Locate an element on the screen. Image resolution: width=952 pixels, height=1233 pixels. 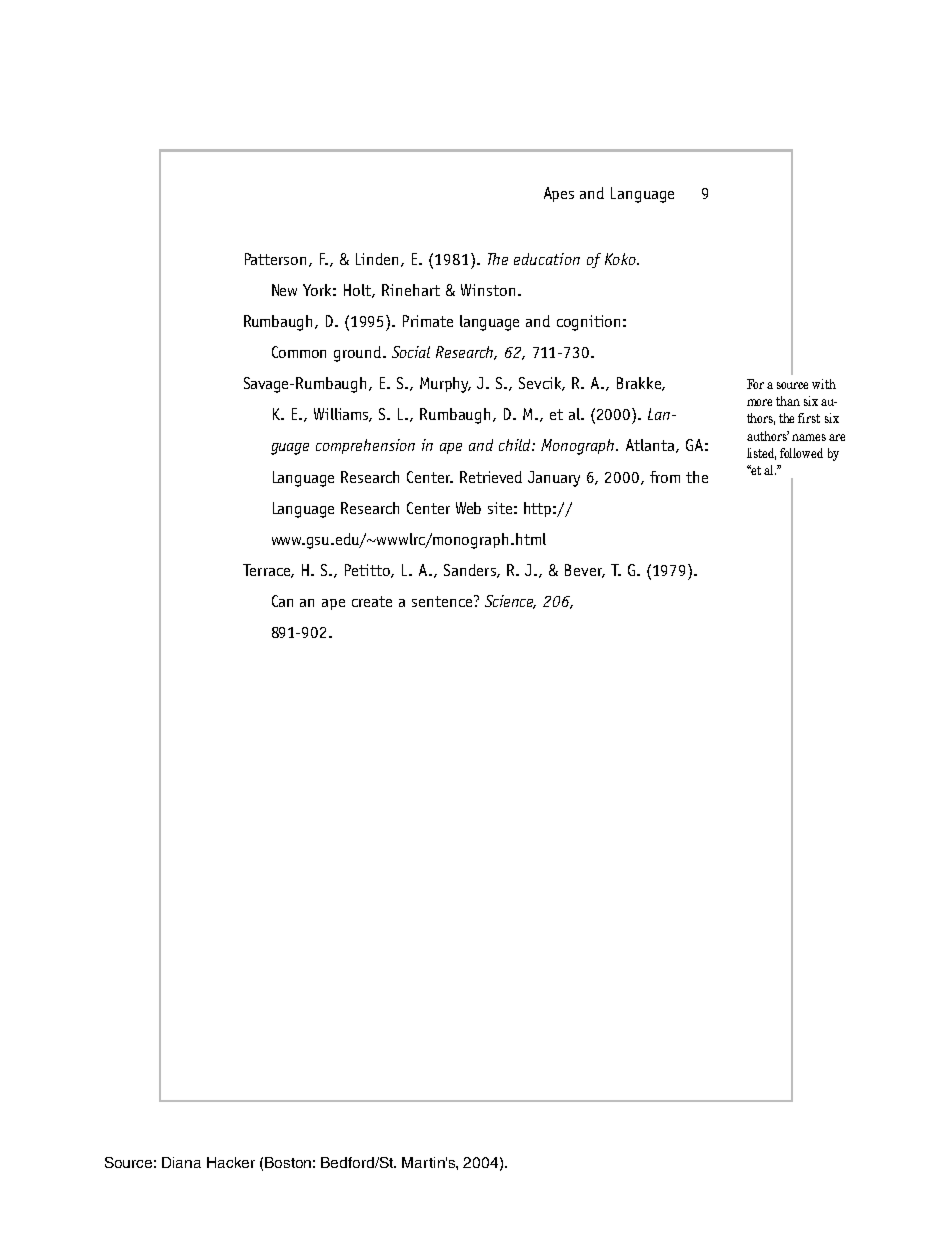
Hacker is located at coordinates (231, 1162).
